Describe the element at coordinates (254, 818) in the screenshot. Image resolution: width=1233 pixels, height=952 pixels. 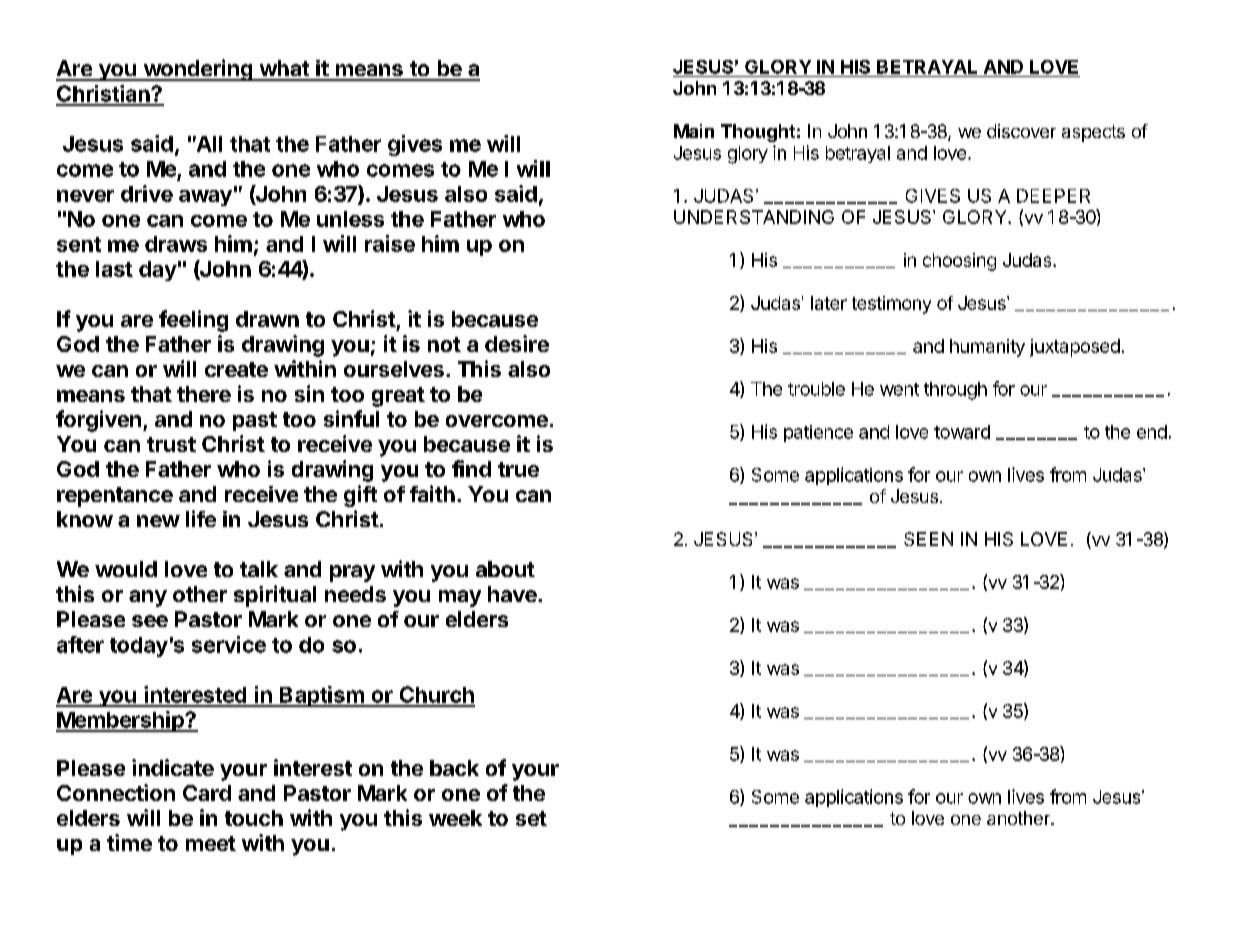
I see `touch` at that location.
